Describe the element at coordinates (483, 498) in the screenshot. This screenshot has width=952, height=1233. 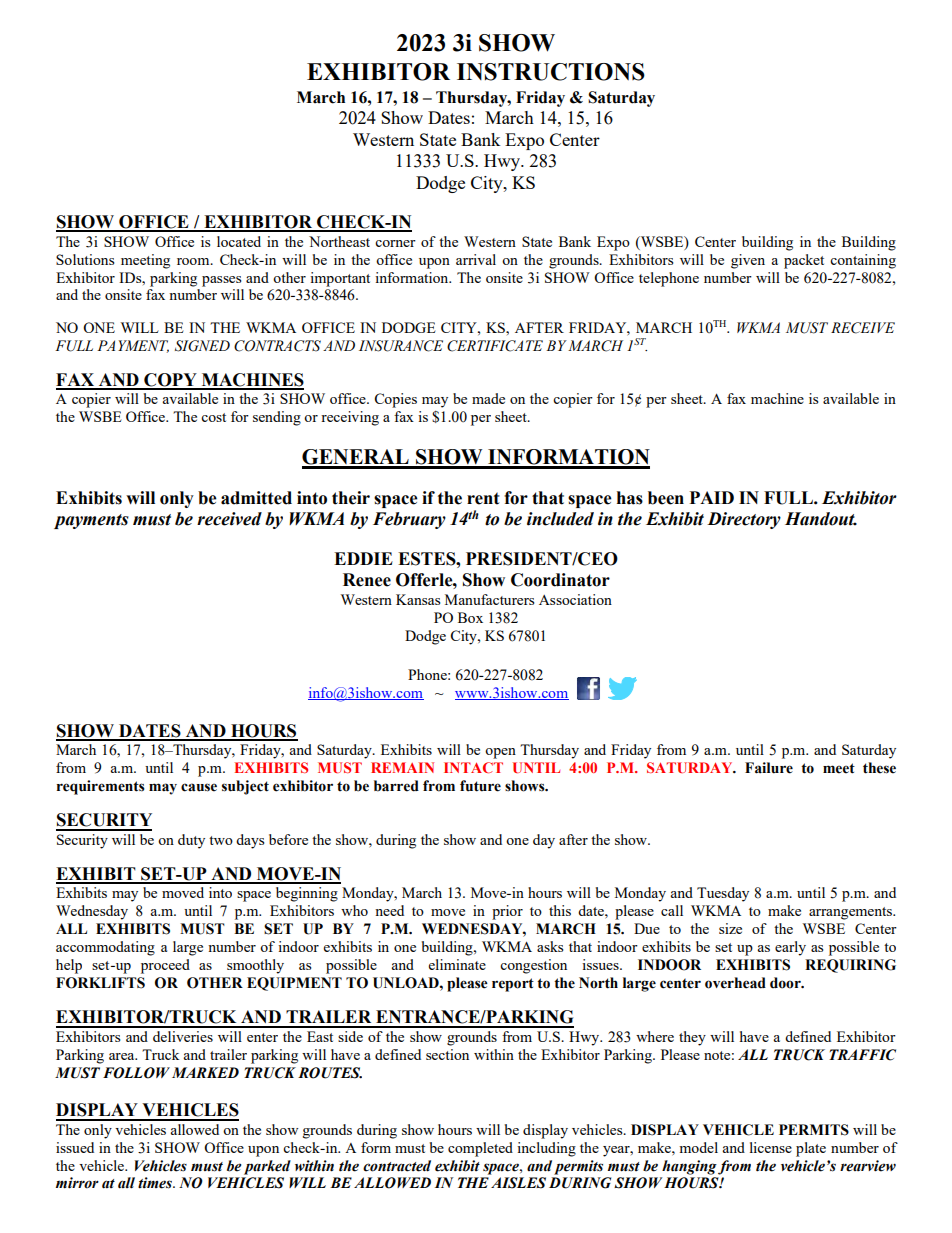
I see `rent` at that location.
